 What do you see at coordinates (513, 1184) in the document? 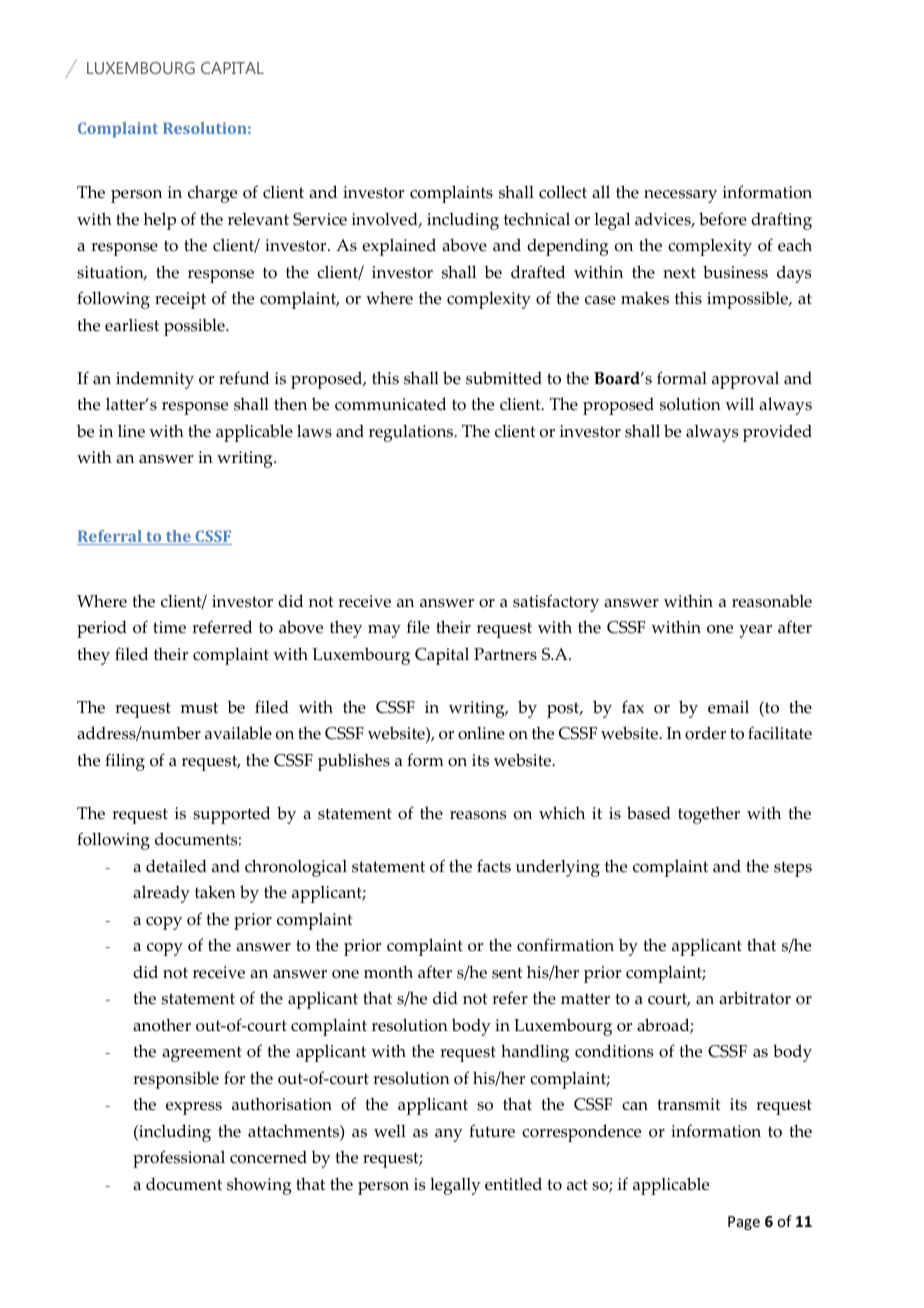
I see `entitled` at bounding box center [513, 1184].
